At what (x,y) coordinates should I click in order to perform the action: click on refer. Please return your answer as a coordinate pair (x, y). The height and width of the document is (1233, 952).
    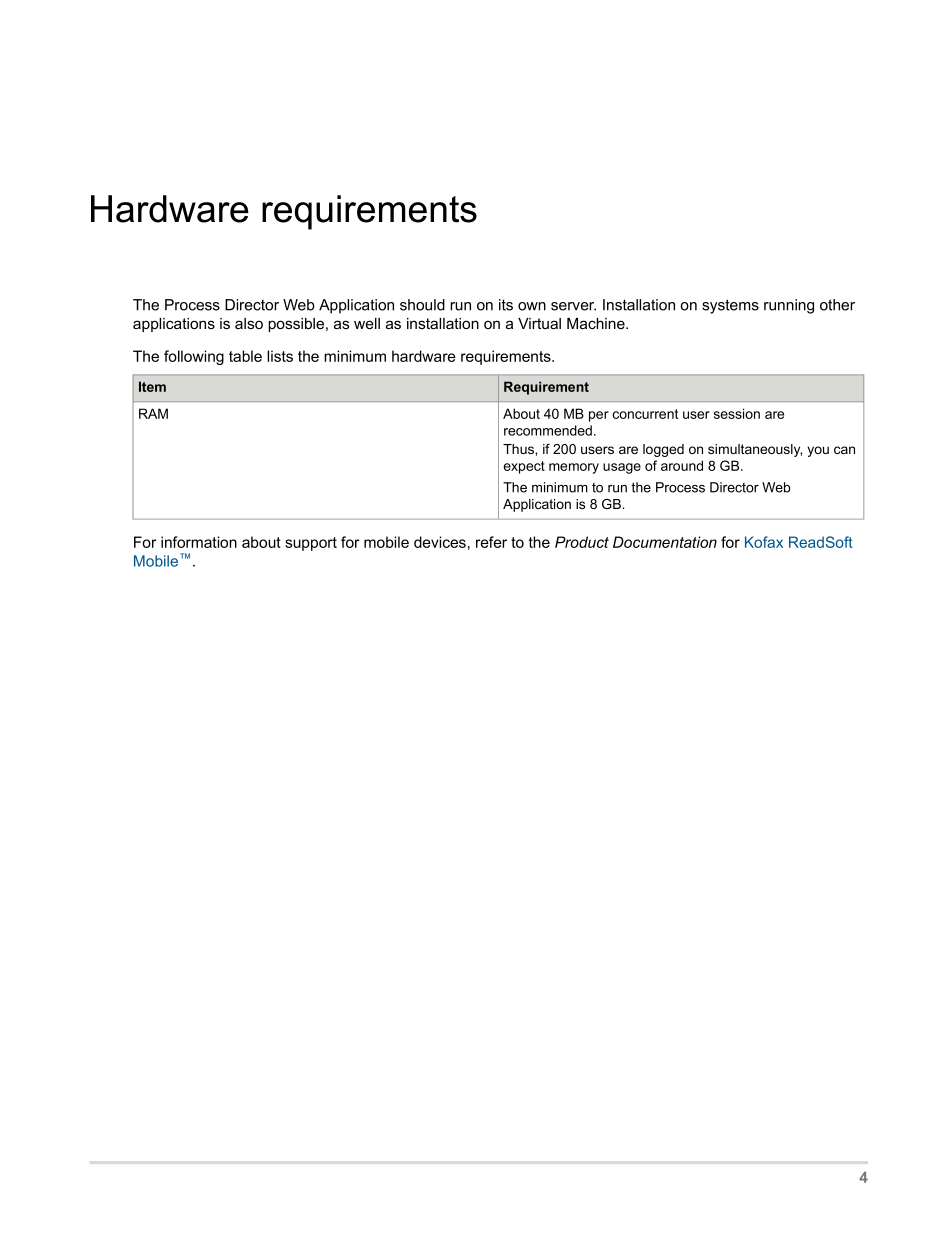
    Looking at the image, I should click on (491, 542).
